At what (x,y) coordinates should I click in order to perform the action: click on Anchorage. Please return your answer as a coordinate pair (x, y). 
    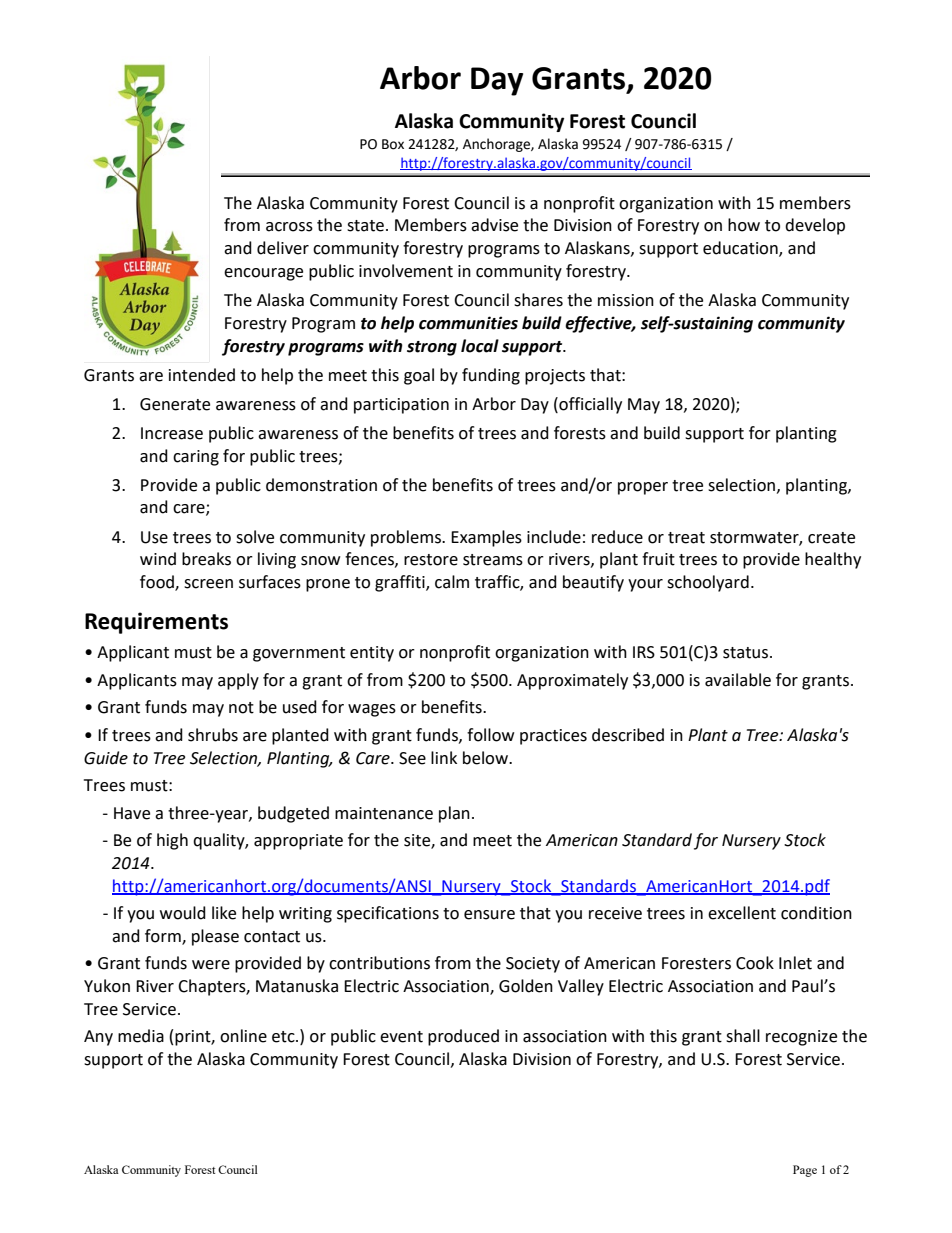
    Looking at the image, I should click on (497, 145).
